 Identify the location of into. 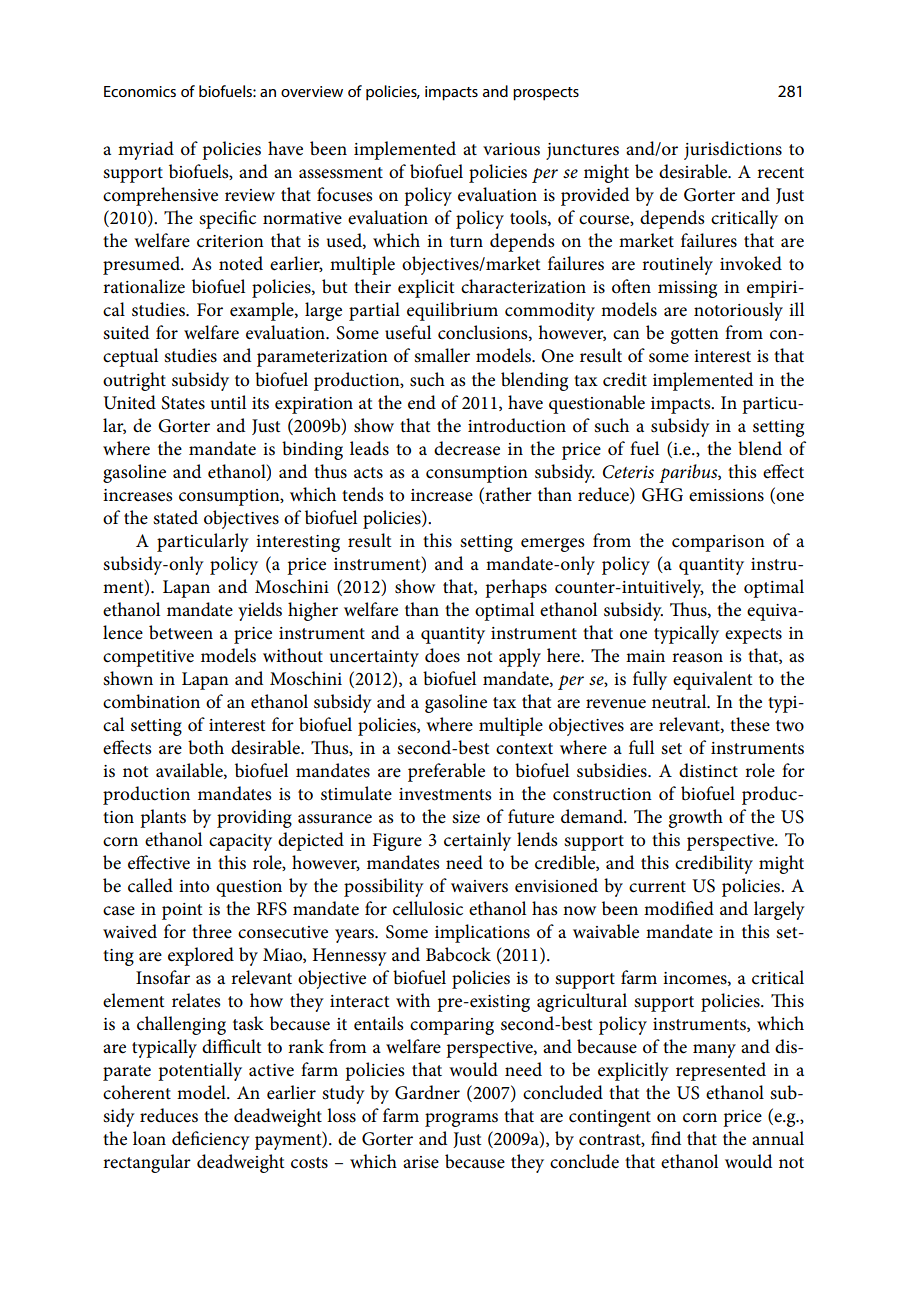
(194, 886).
